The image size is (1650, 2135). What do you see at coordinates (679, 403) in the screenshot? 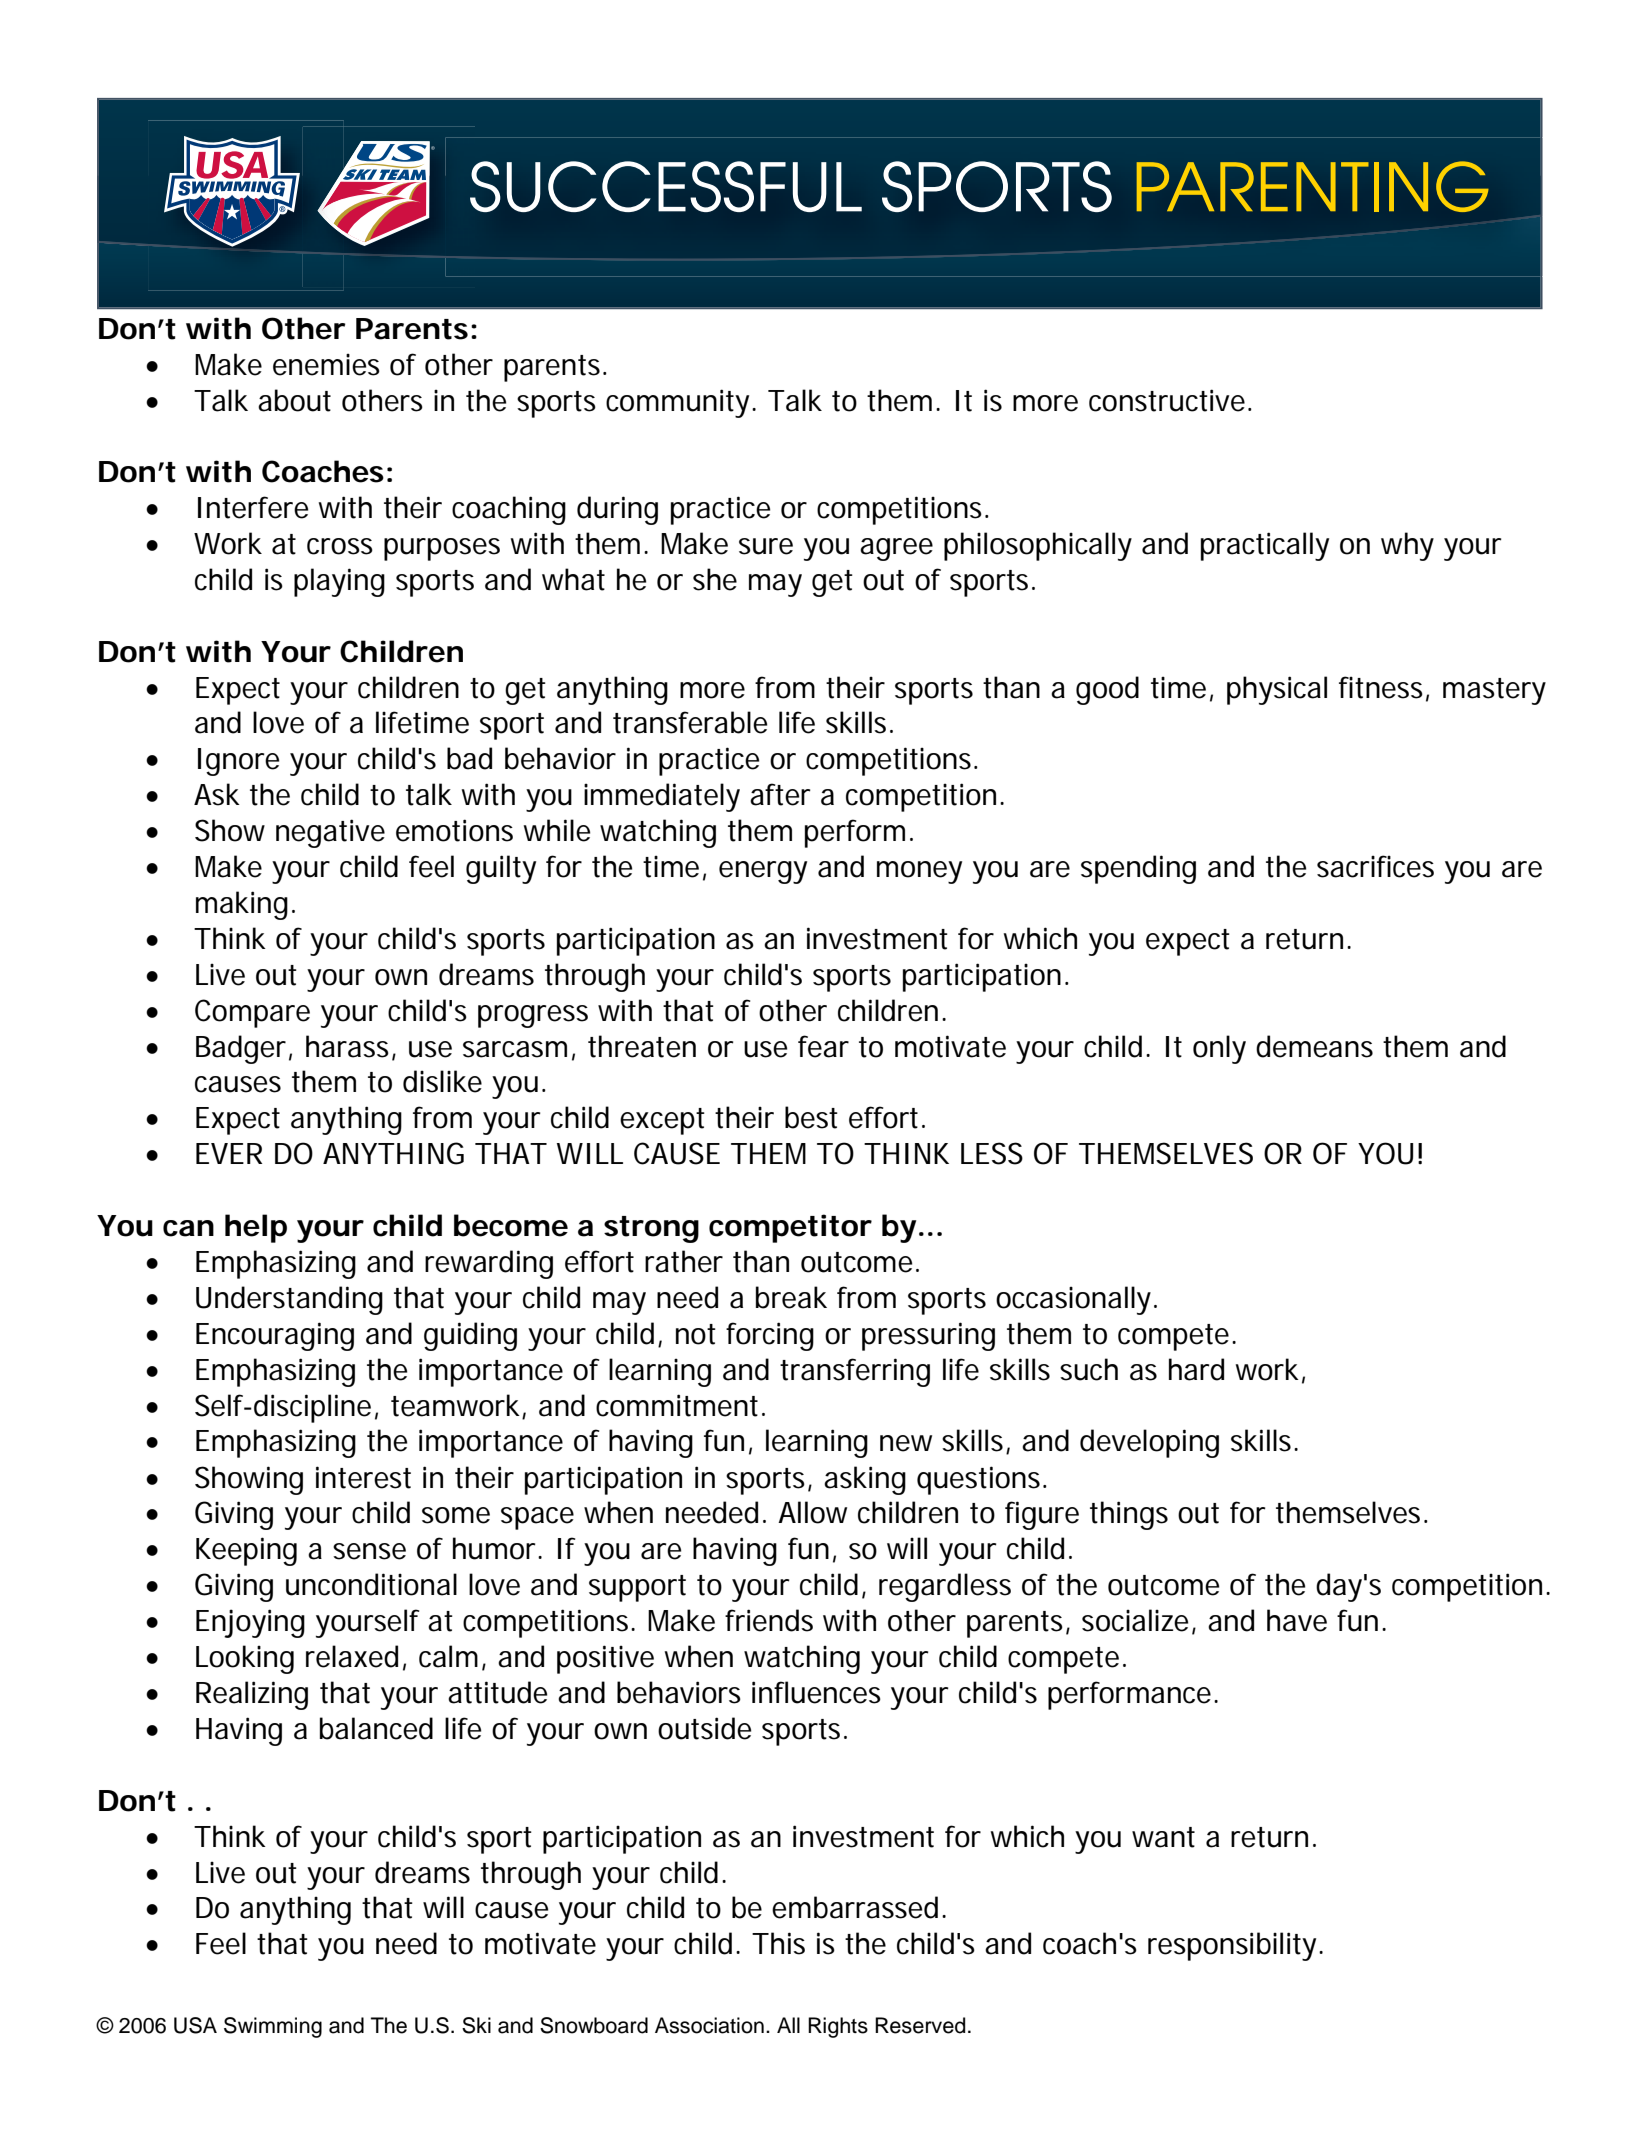
I see `community` at bounding box center [679, 403].
